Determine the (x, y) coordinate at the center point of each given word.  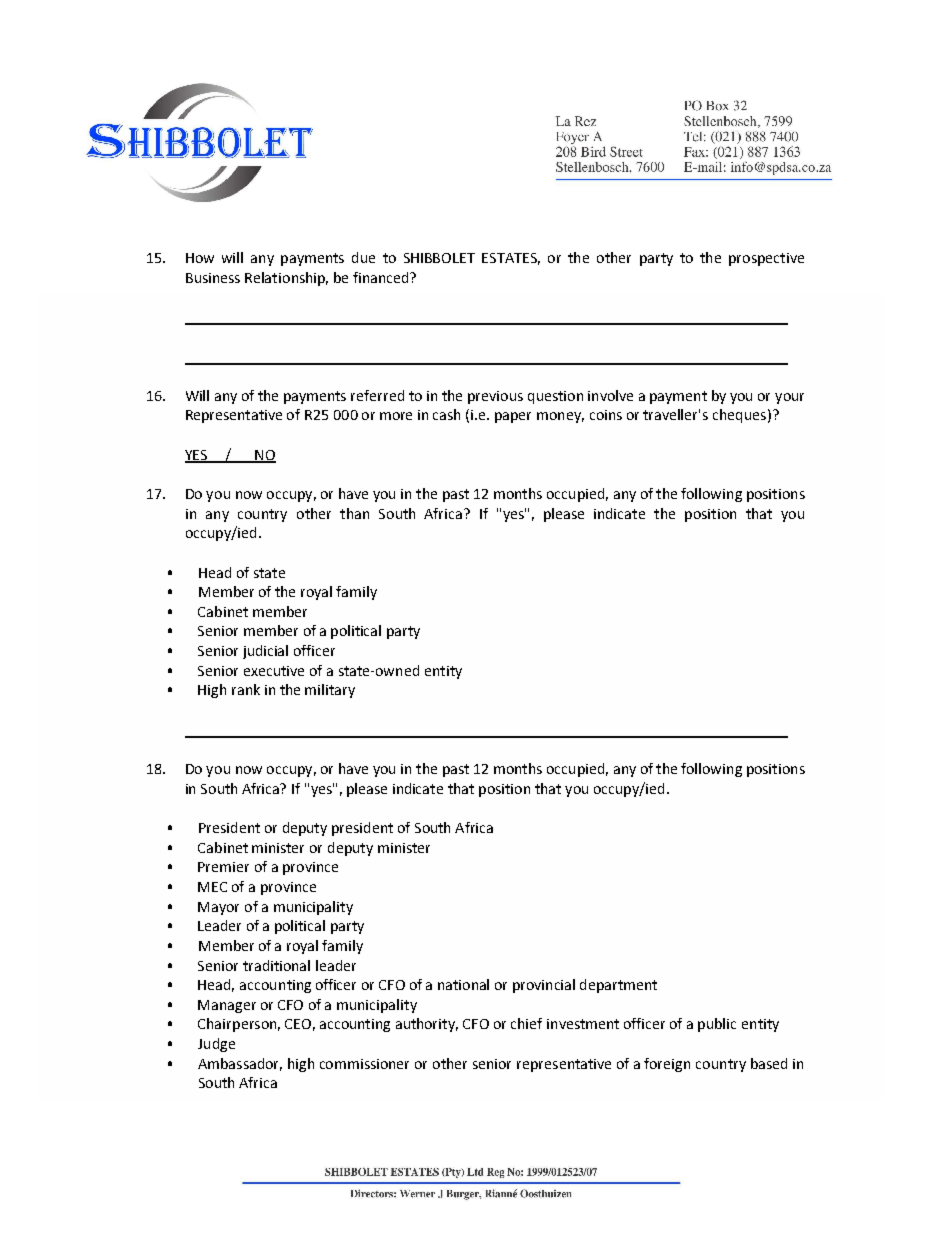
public (717, 1025)
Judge (216, 1045)
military (330, 691)
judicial (265, 652)
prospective (766, 259)
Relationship (286, 279)
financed (382, 277)
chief (526, 1023)
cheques (739, 416)
